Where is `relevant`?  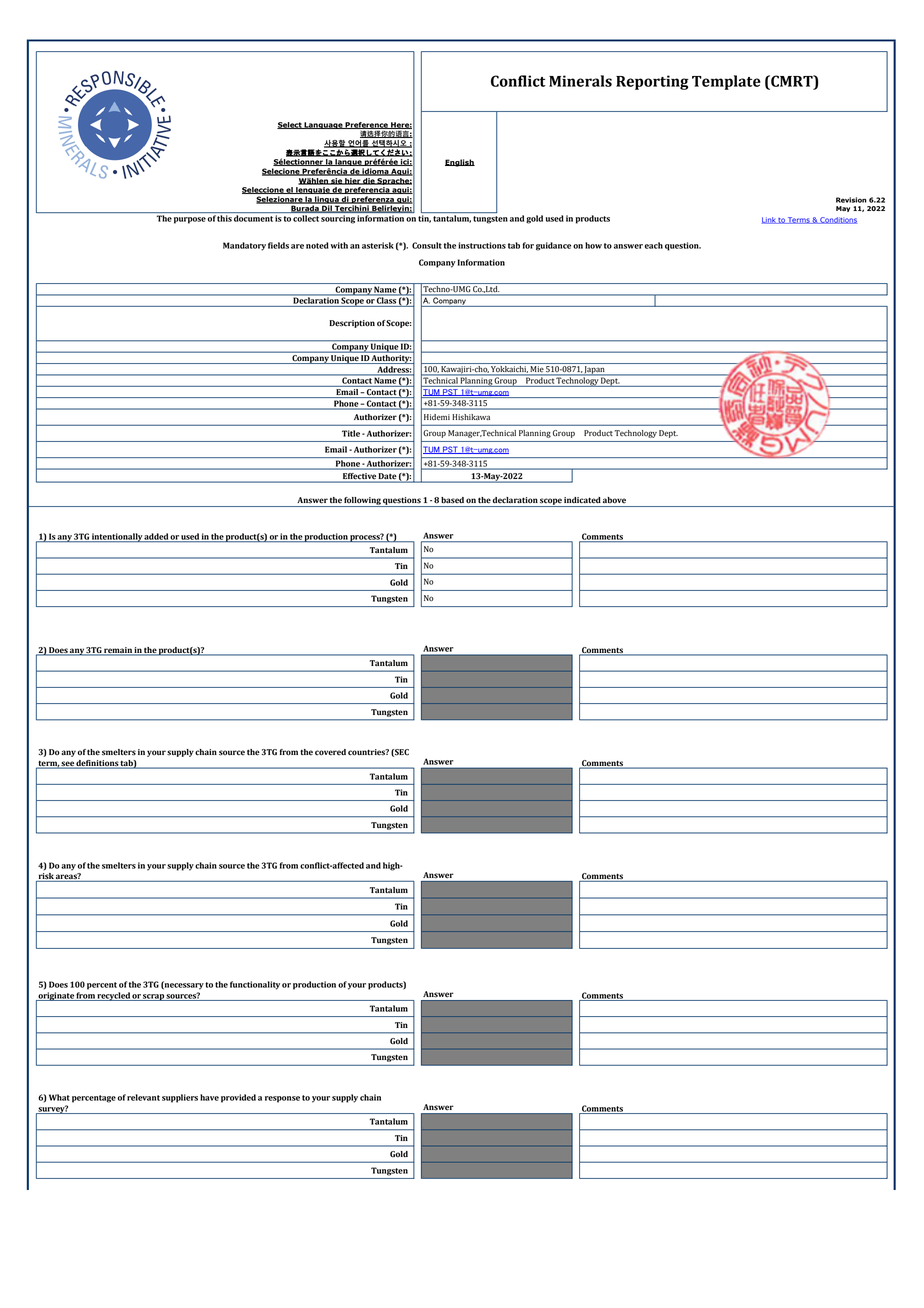 relevant is located at coordinates (143, 1097).
